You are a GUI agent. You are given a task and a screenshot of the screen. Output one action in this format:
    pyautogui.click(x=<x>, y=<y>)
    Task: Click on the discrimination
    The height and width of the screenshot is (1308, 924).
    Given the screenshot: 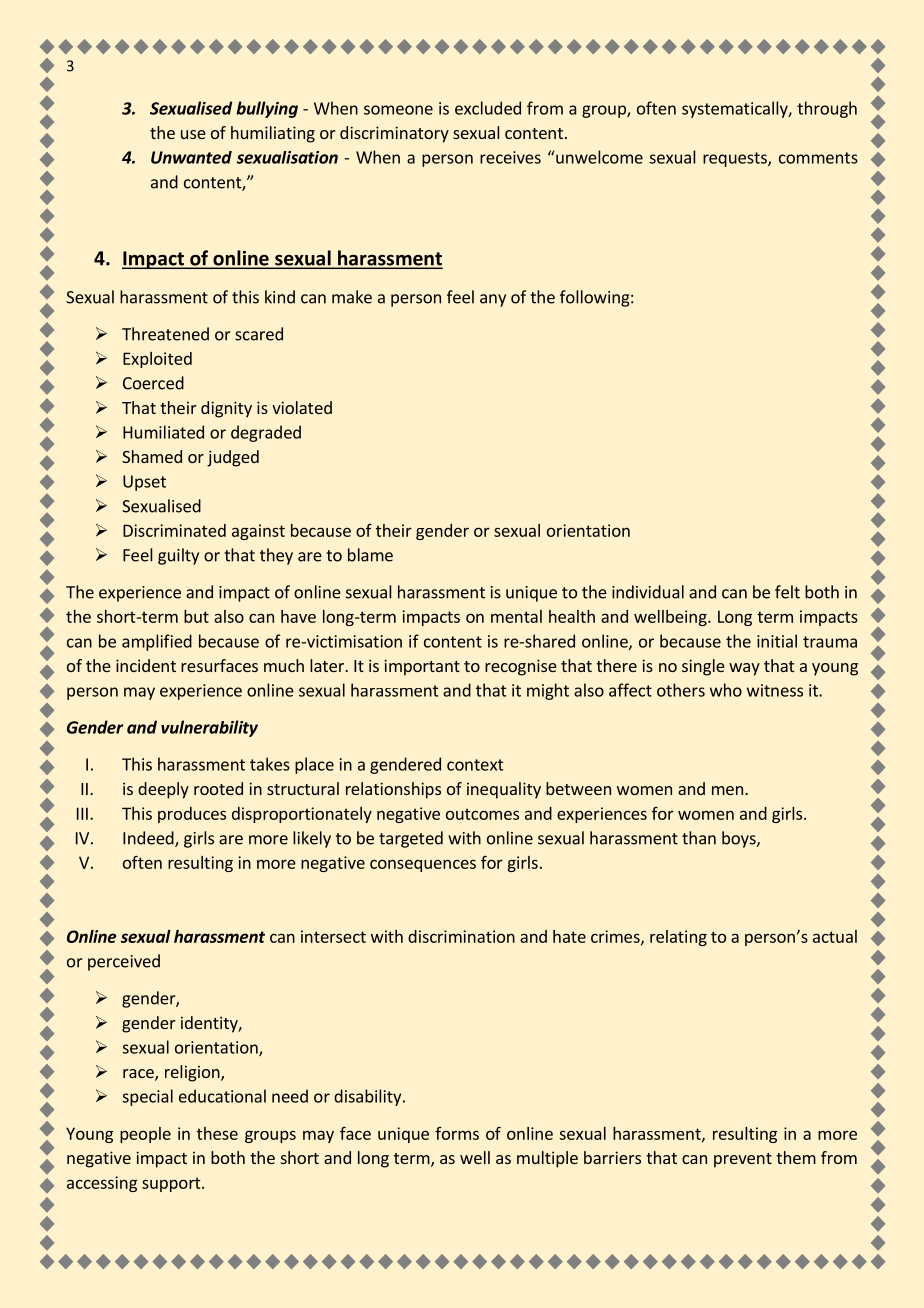 What is the action you would take?
    pyautogui.click(x=461, y=936)
